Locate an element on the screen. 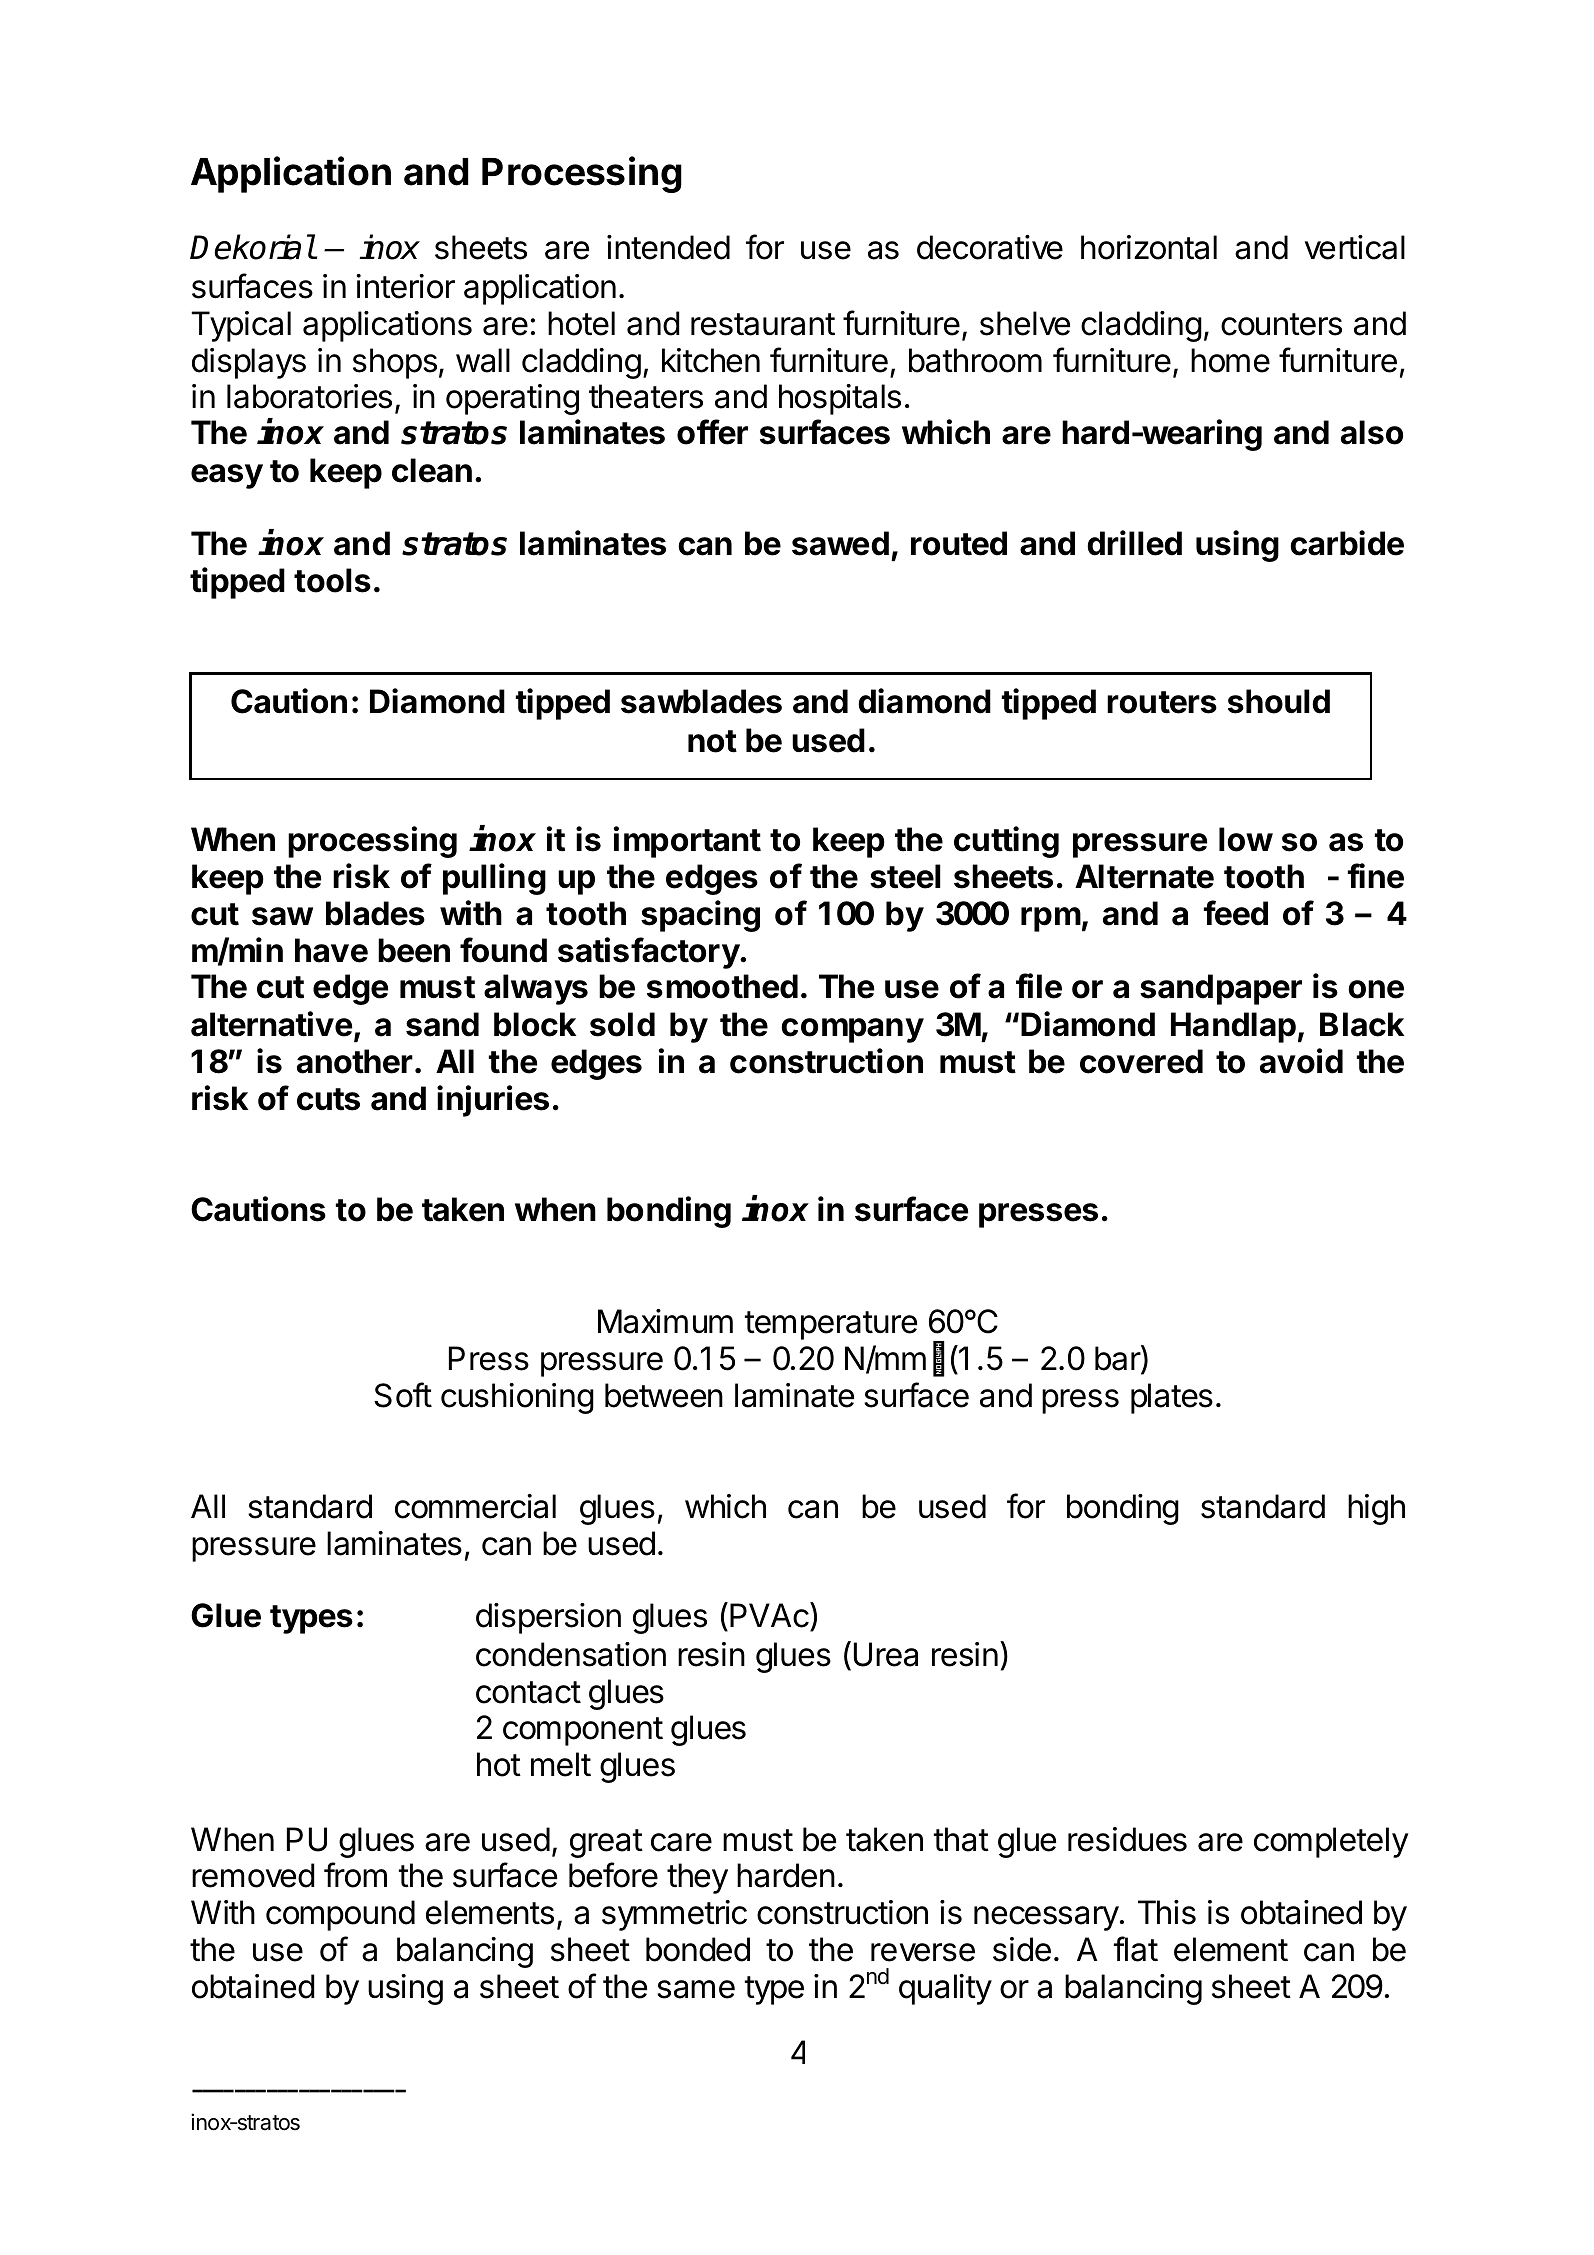 The image size is (1594, 2255). interior is located at coordinates (405, 286).
